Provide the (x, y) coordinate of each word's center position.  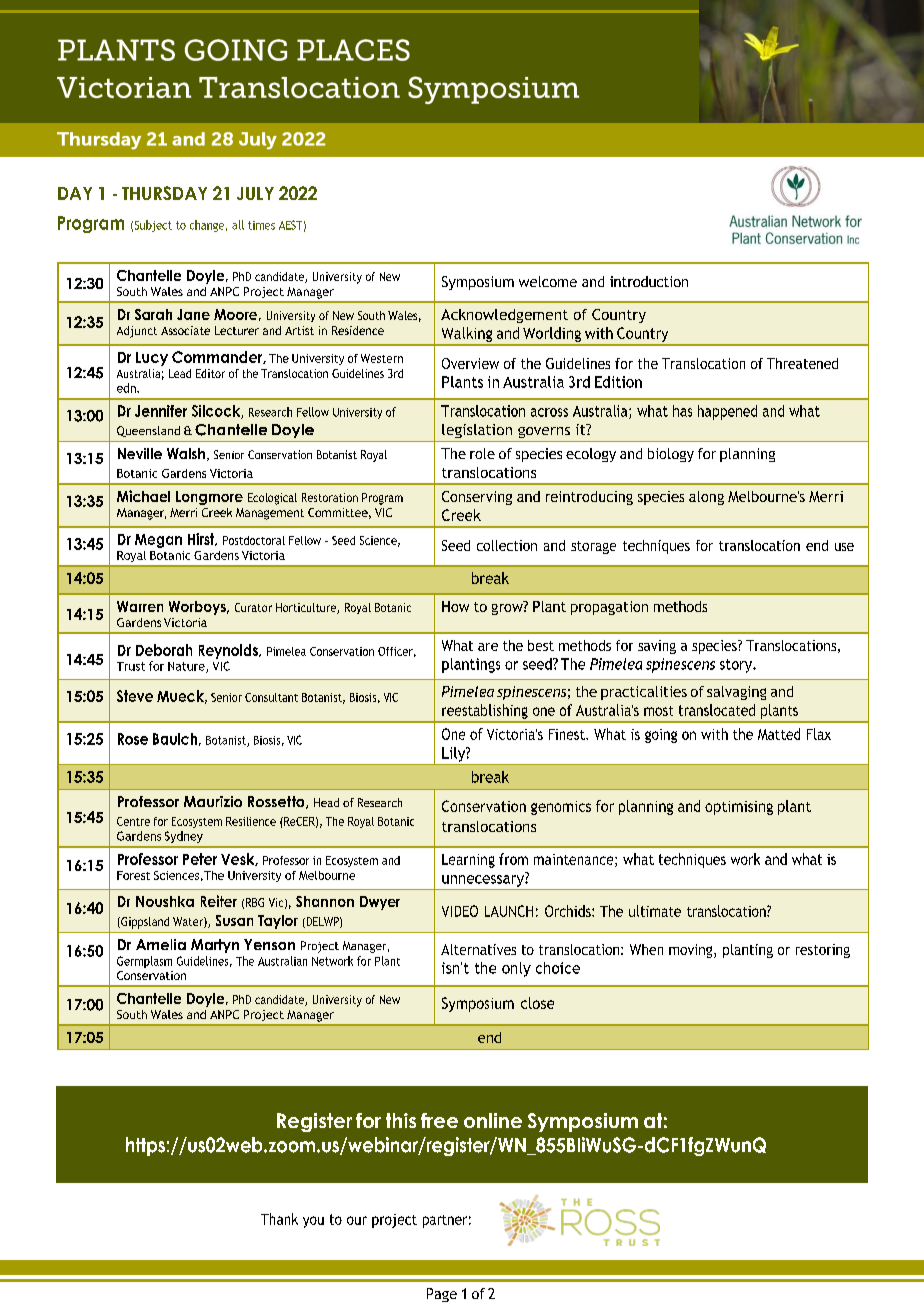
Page (442, 1295)
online (493, 1120)
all (238, 225)
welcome (548, 281)
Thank (279, 1219)
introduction (649, 281)
